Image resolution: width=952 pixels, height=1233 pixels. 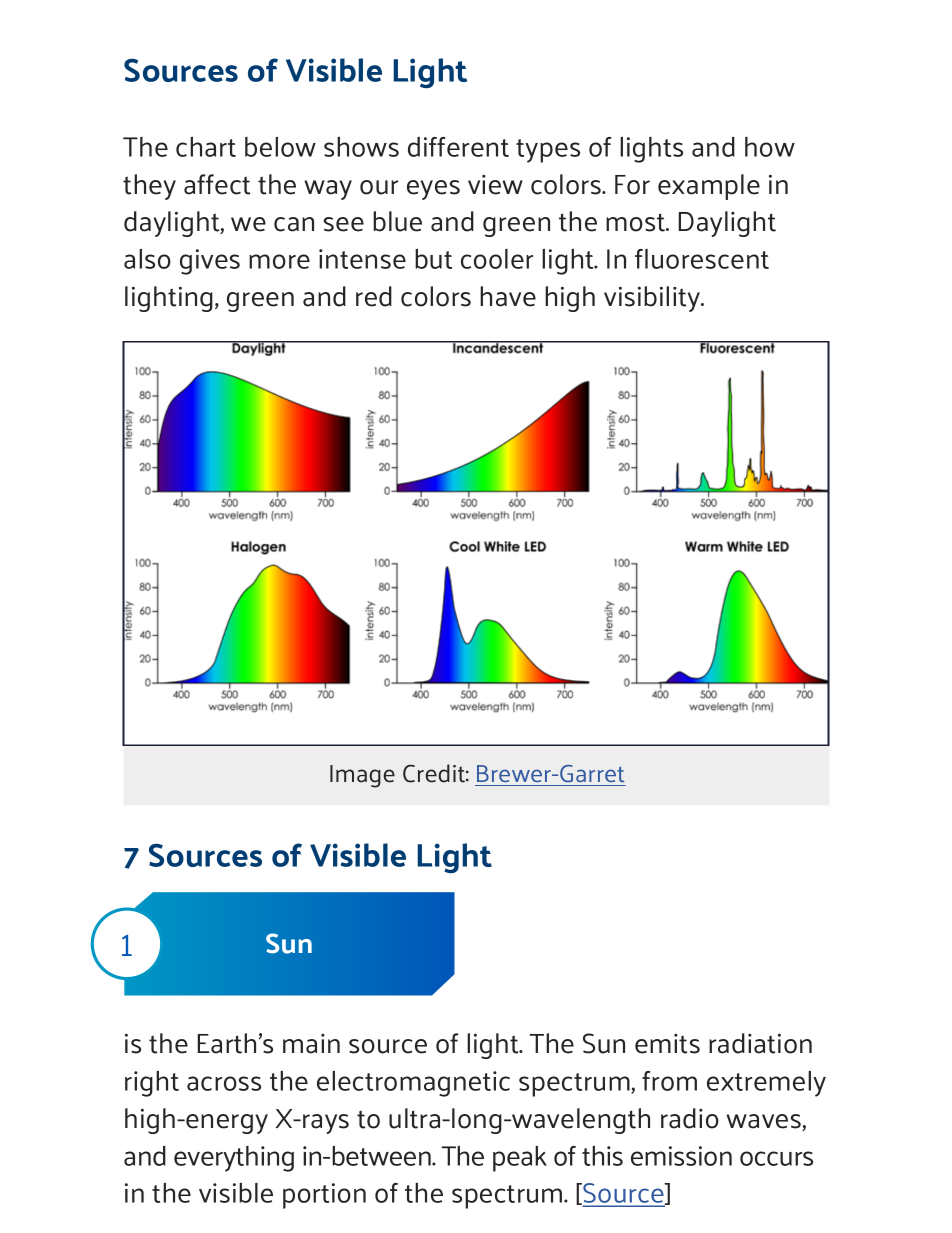 I want to click on example, so click(x=709, y=187).
